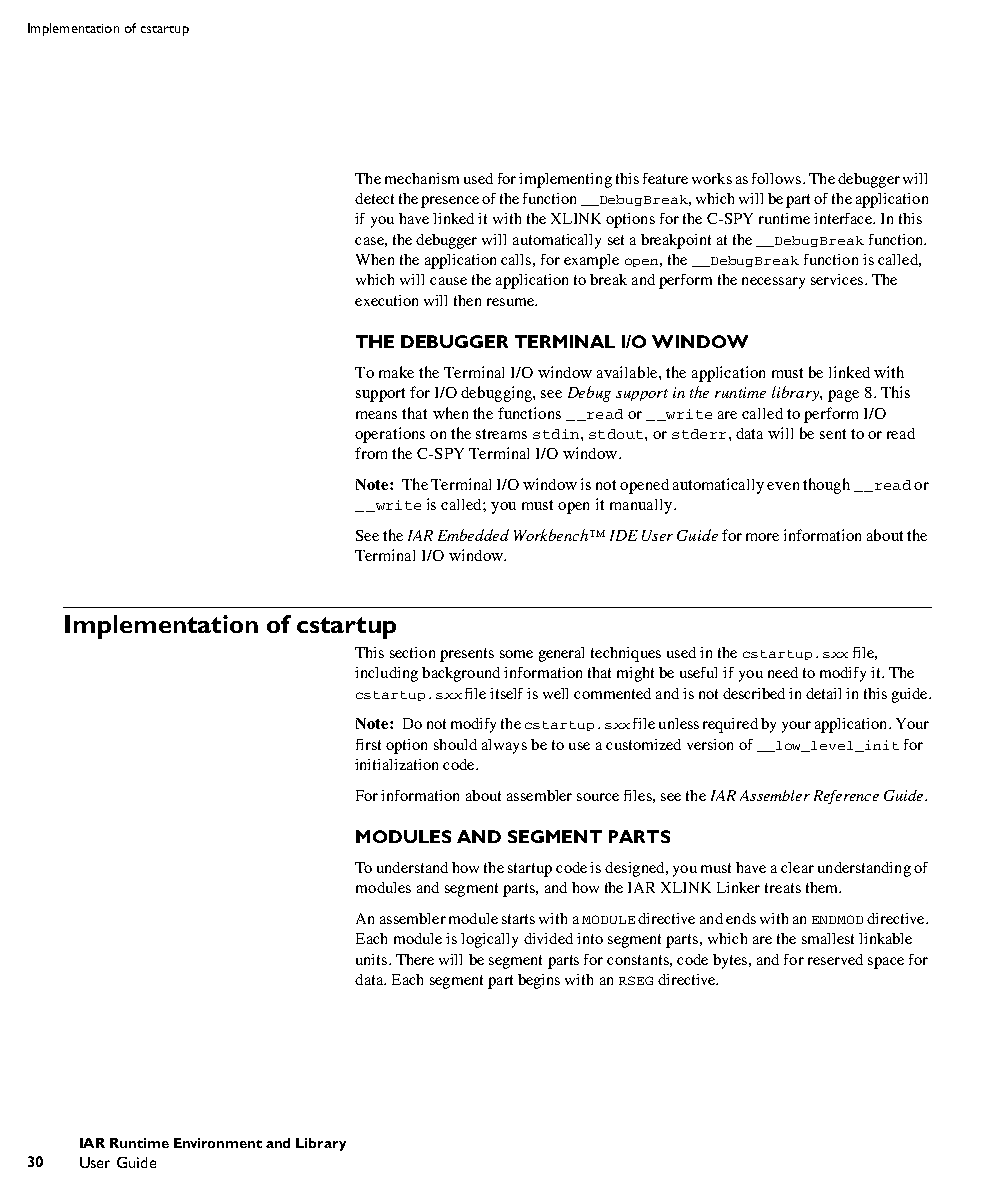 The image size is (995, 1204). What do you see at coordinates (218, 1143) in the document?
I see `Environment` at bounding box center [218, 1143].
